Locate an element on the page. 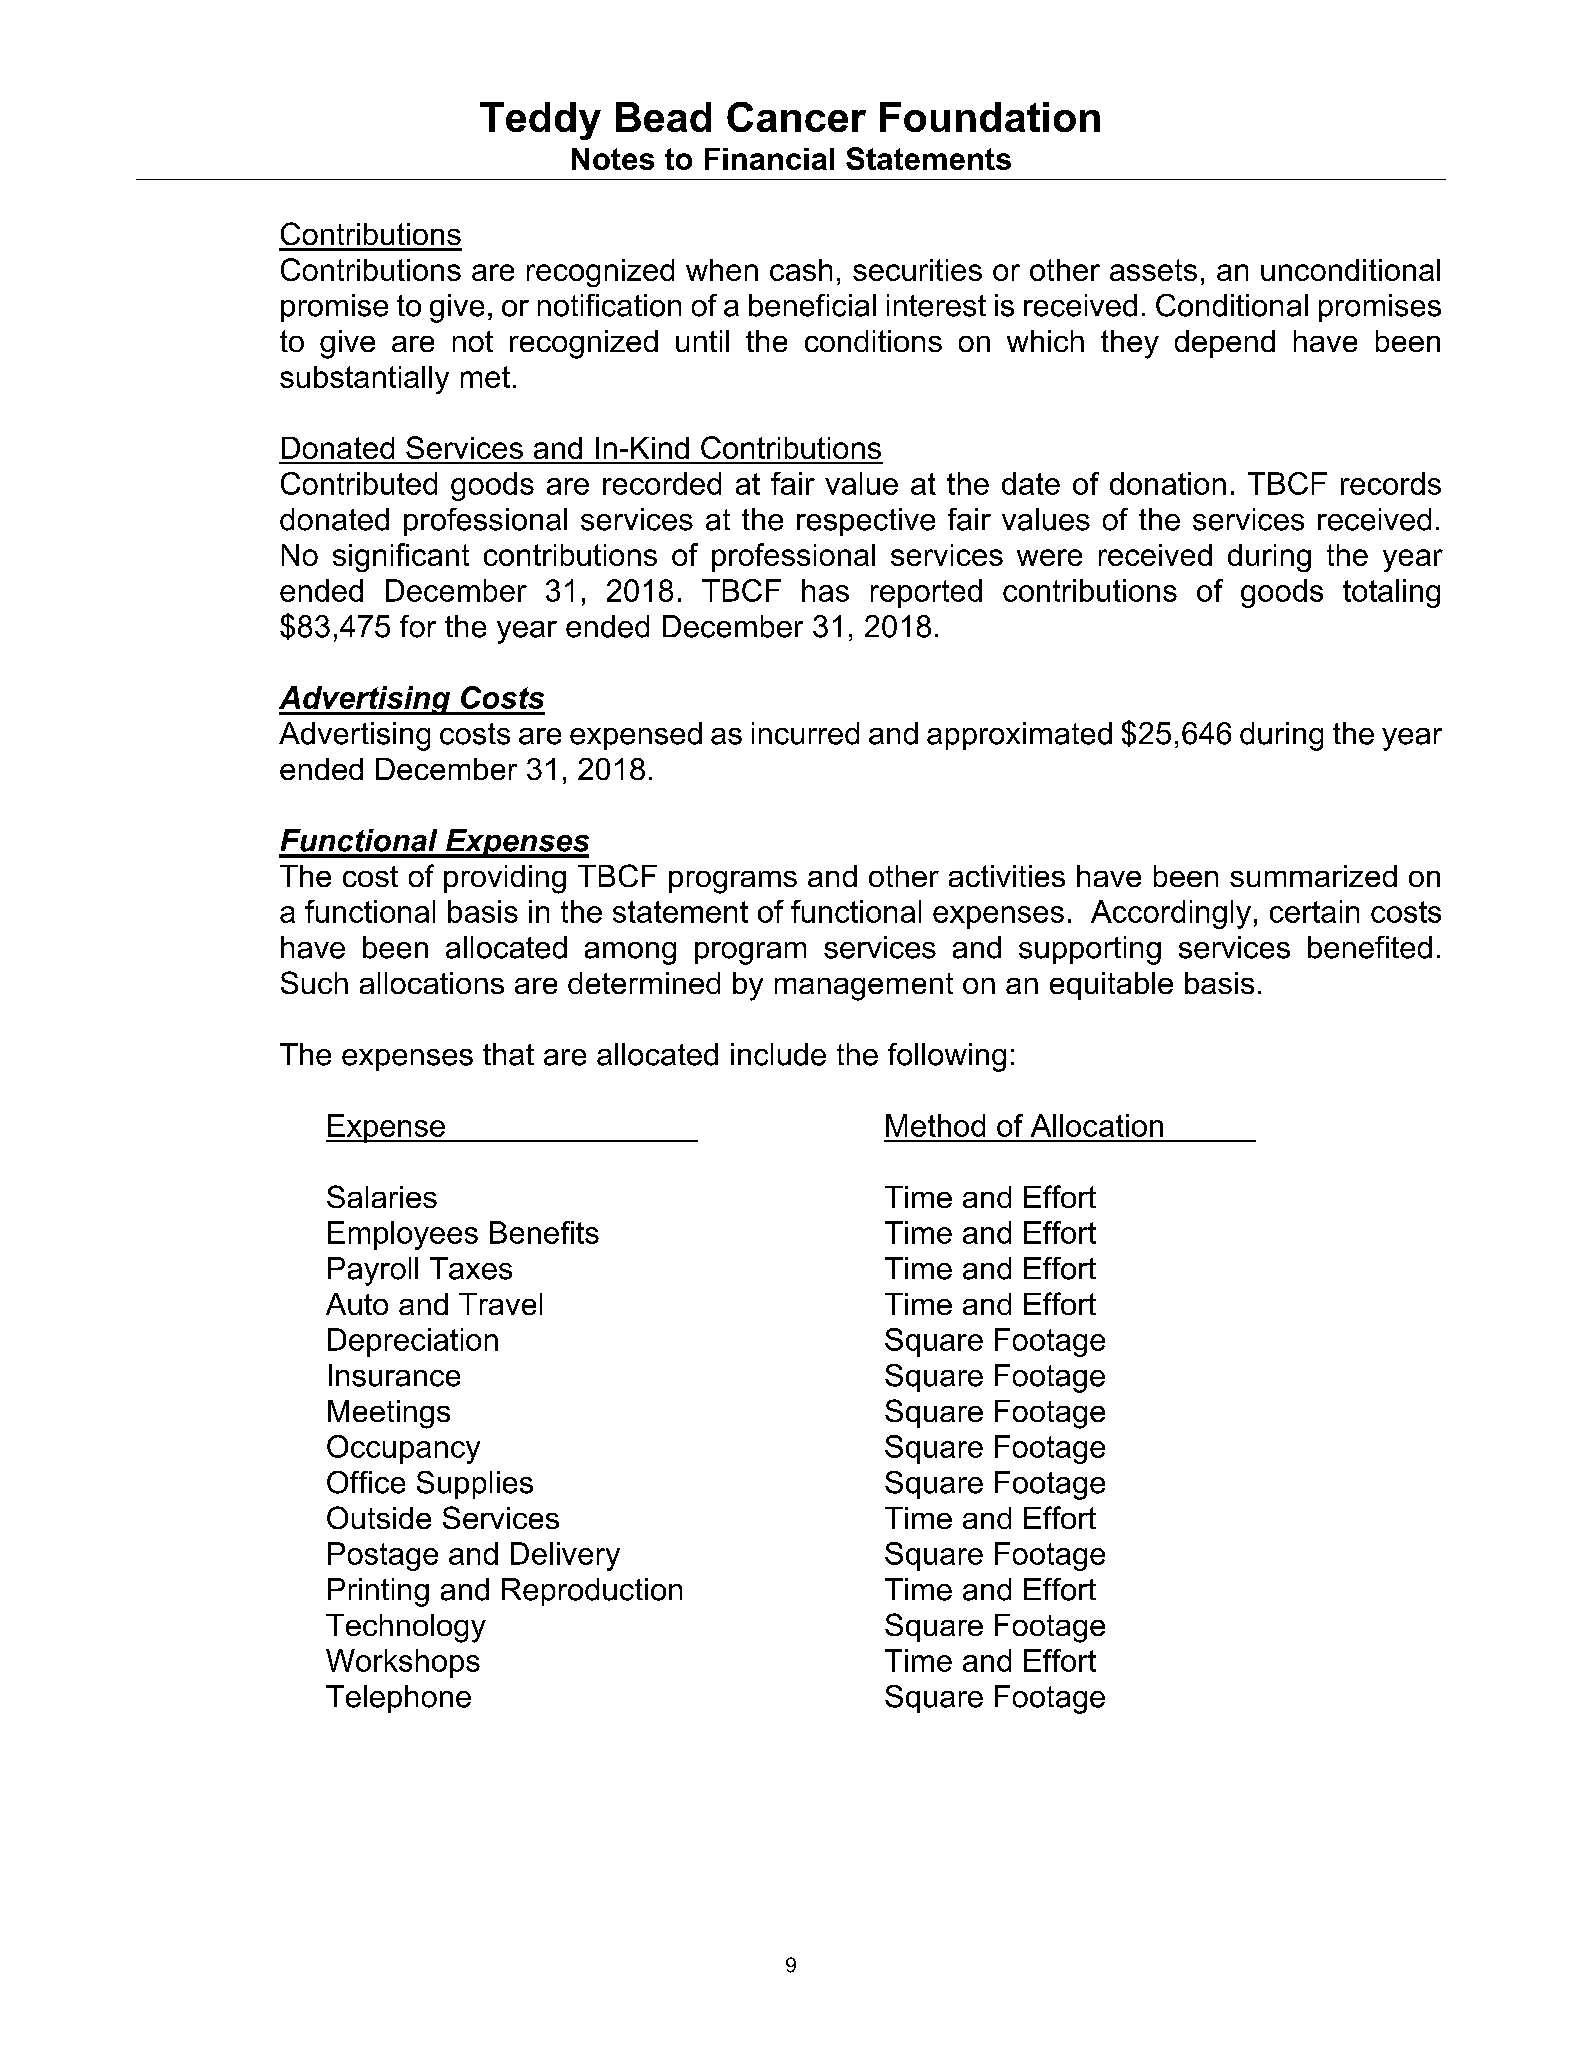 This document has width=1582, height=2047. Teddy is located at coordinates (540, 121).
